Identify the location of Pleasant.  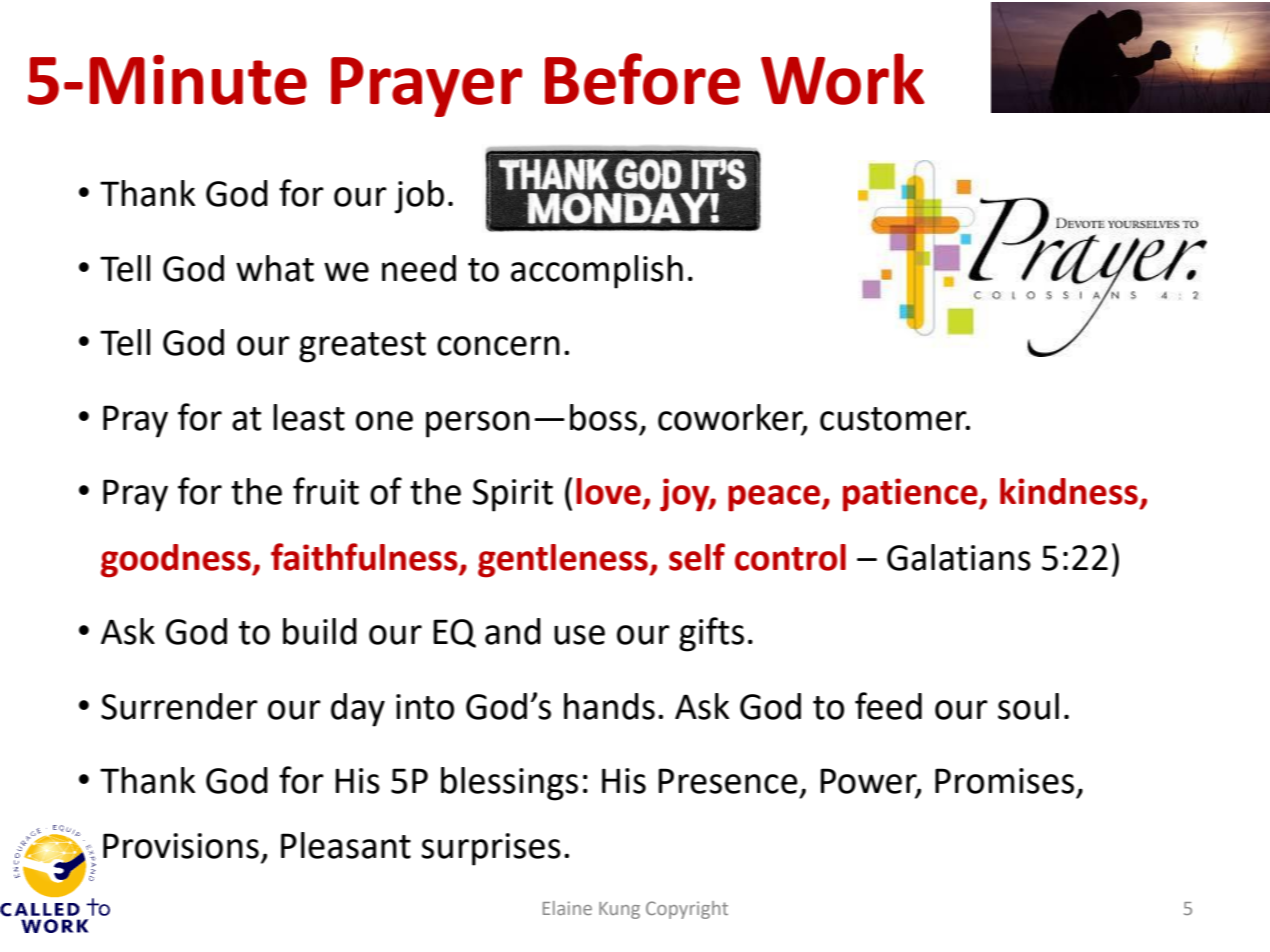
(346, 845).
